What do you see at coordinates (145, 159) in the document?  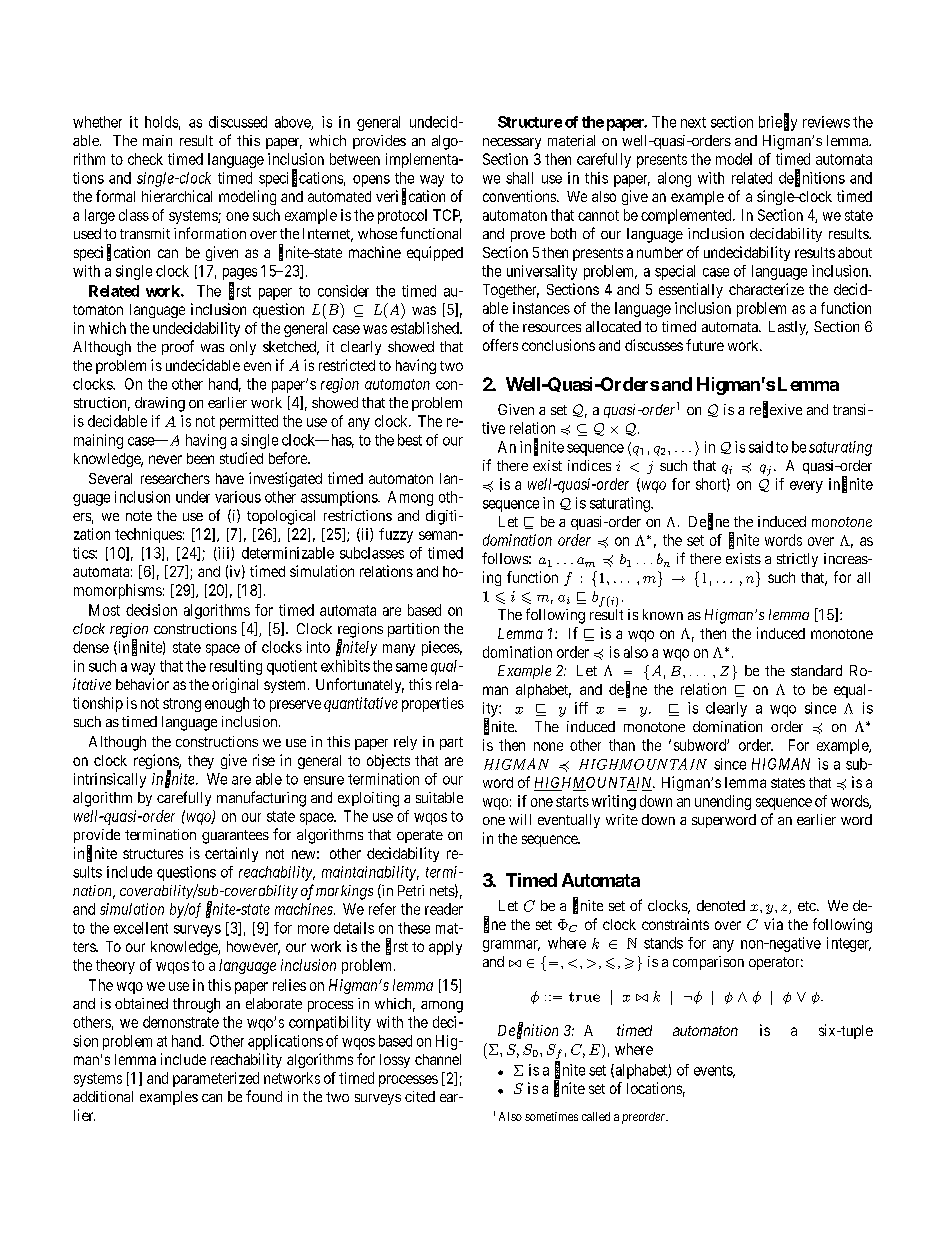 I see `check` at bounding box center [145, 159].
